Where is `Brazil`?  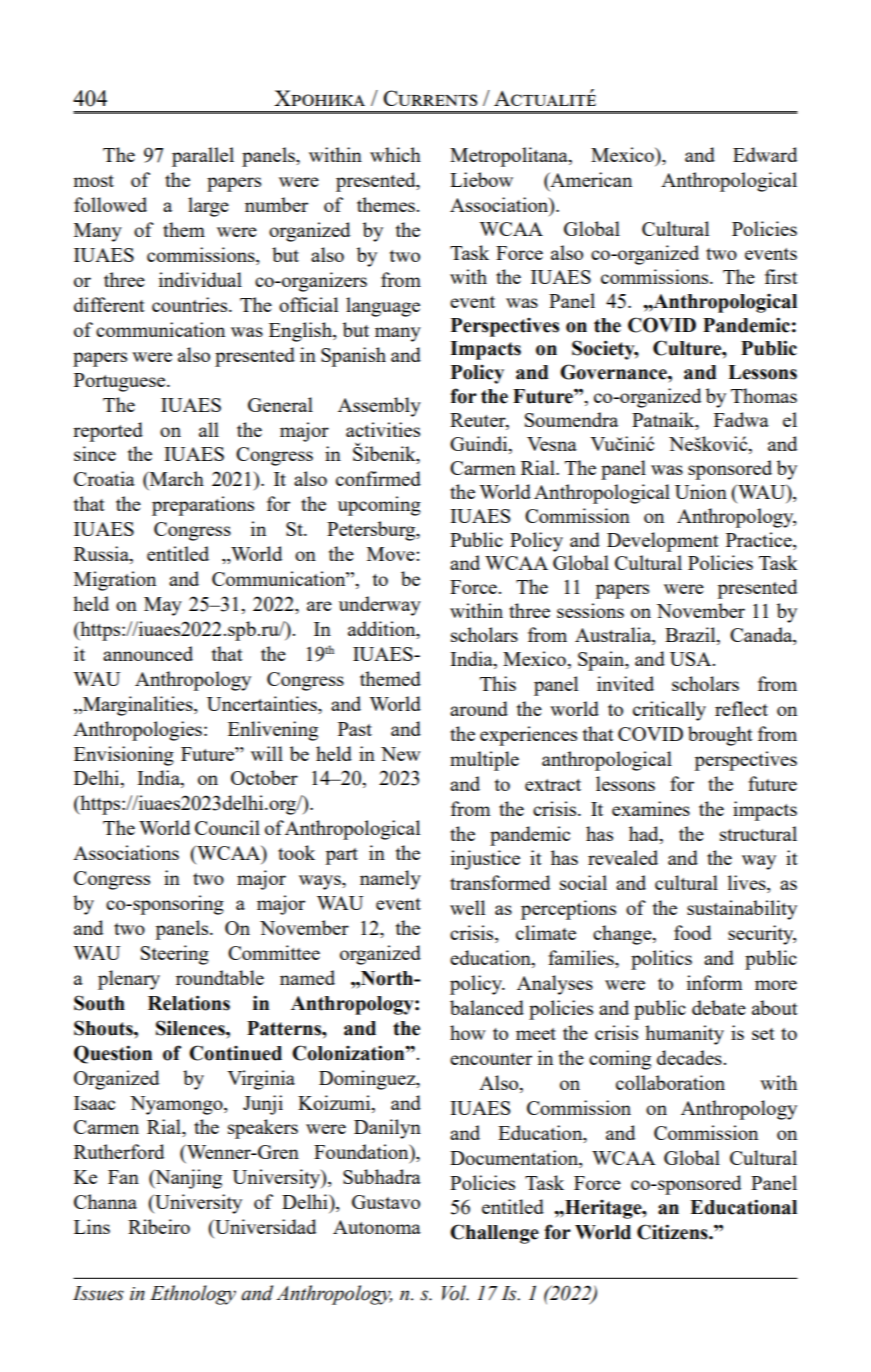
Brazil is located at coordinates (691, 636).
